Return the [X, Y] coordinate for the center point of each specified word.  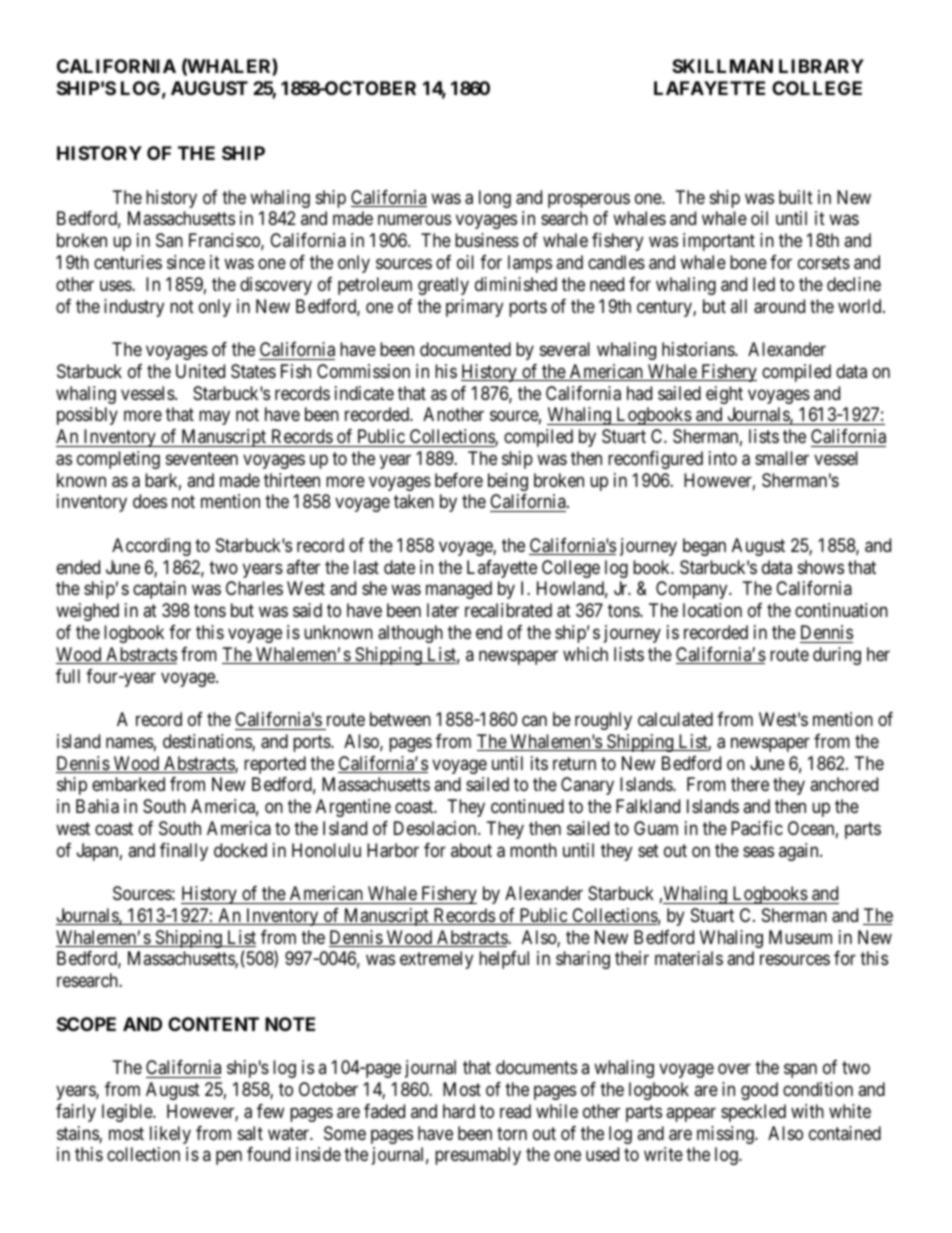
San [169, 240]
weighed [87, 612]
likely [170, 1135]
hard [459, 1111]
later [443, 610]
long [495, 199]
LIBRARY [821, 66]
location [712, 610]
